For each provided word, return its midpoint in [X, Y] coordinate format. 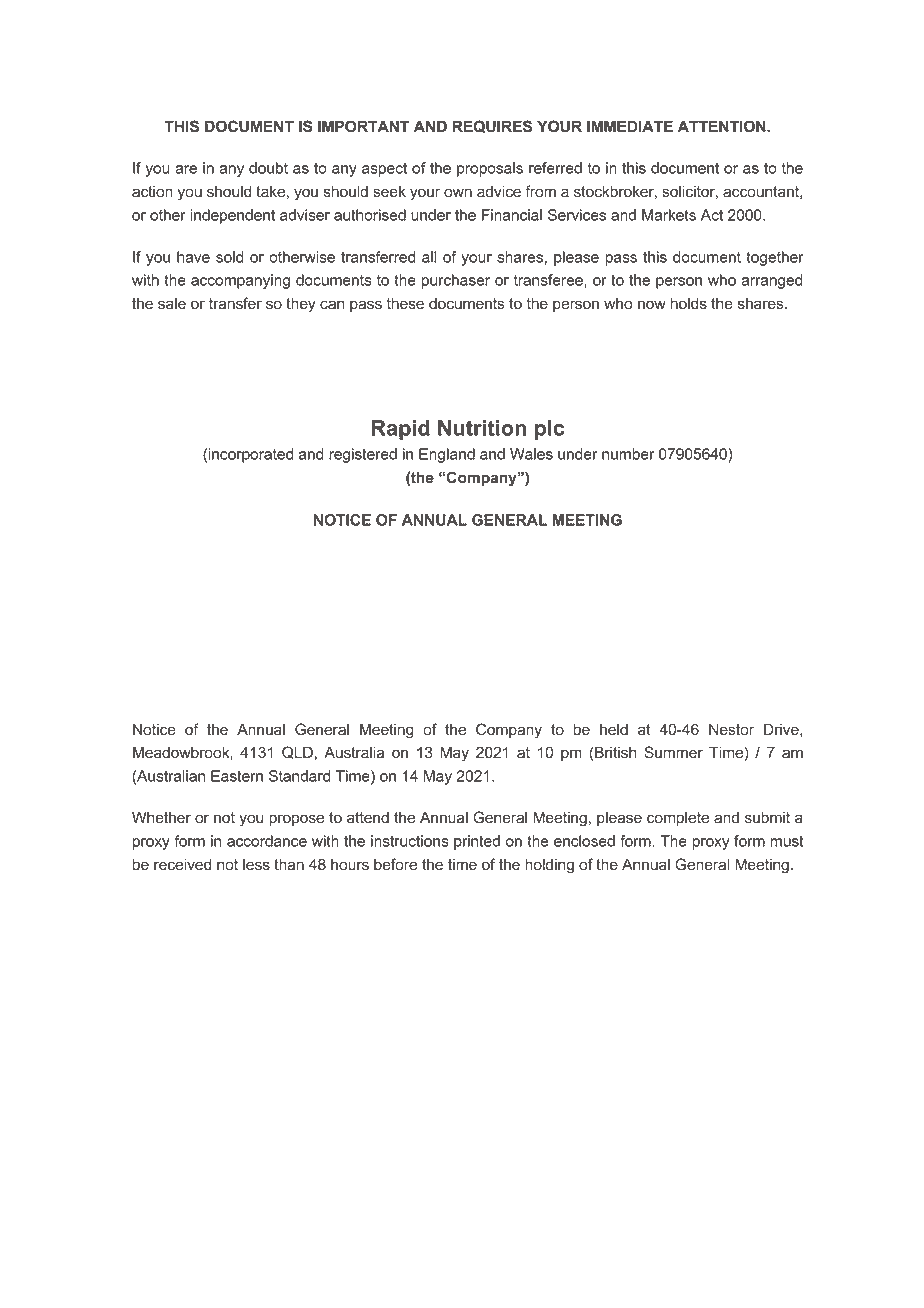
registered [363, 455]
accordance [267, 841]
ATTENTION [723, 126]
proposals [490, 169]
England [447, 455]
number [628, 454]
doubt [268, 168]
